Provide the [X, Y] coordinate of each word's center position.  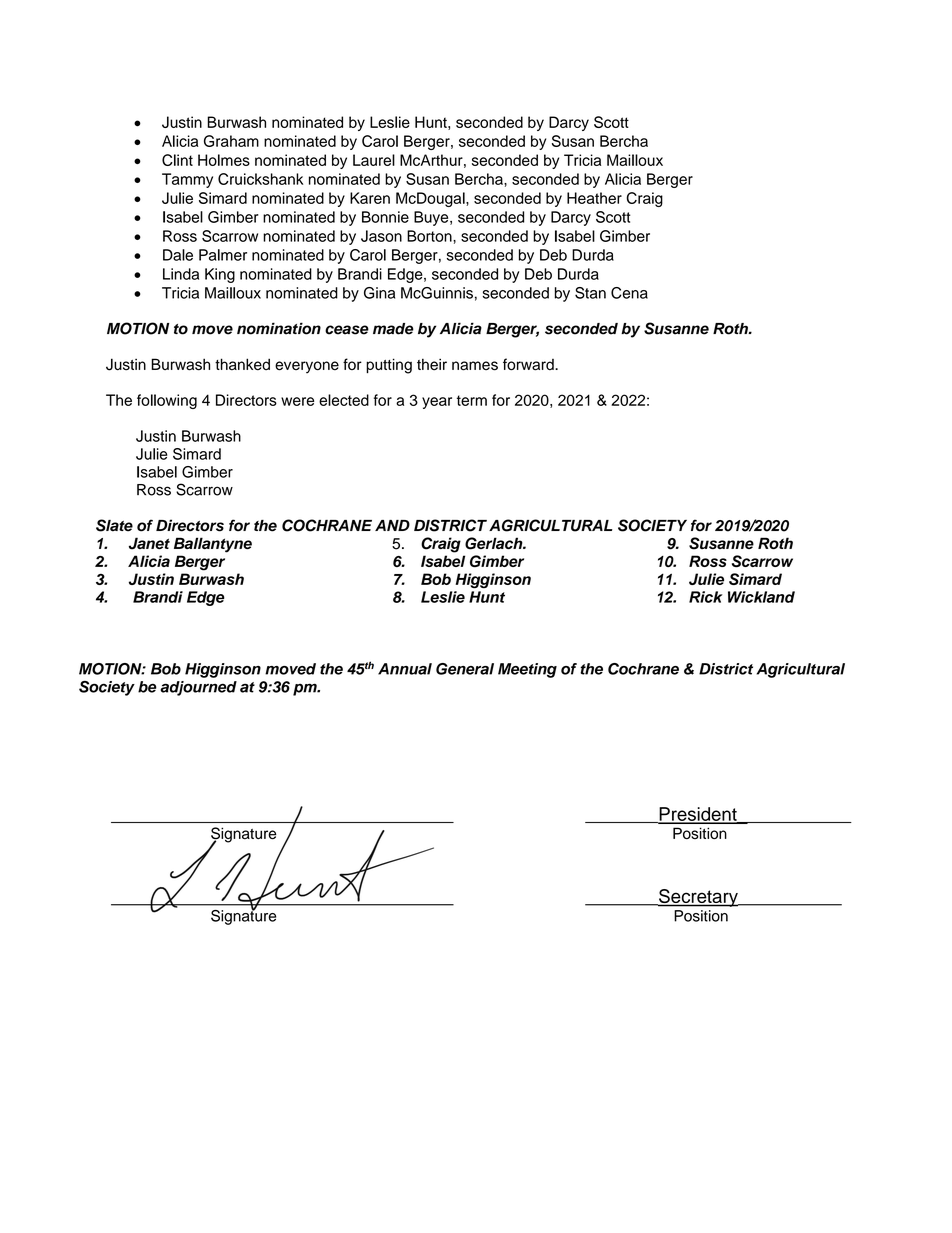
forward [529, 364]
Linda [181, 274]
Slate [114, 525]
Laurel [374, 160]
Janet [149, 543]
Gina [379, 293]
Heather [594, 198]
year [437, 403]
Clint [177, 160]
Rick [706, 597]
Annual [405, 669]
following [167, 401]
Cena [629, 293]
